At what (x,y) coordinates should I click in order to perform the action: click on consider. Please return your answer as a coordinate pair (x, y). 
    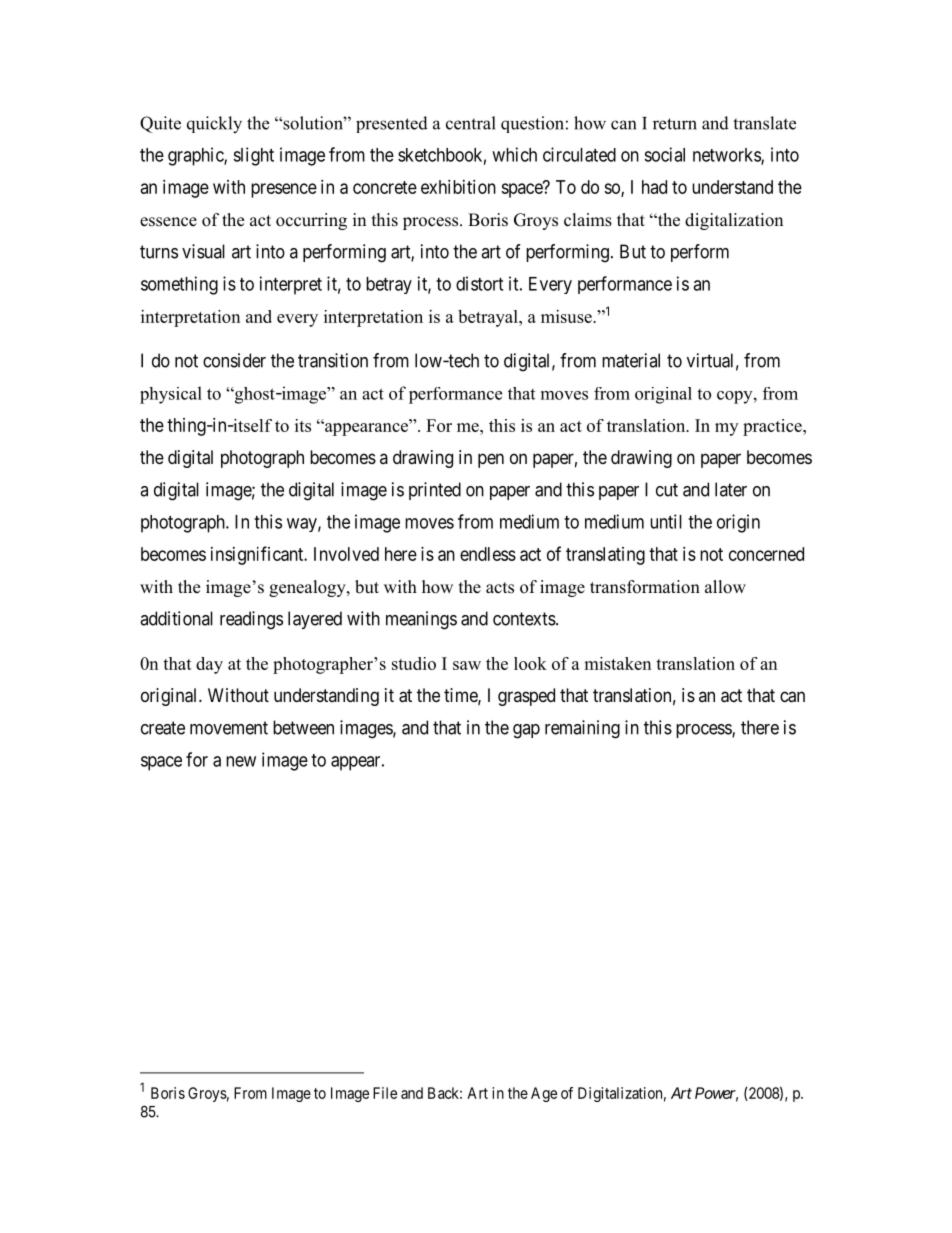
    Looking at the image, I should click on (234, 360).
